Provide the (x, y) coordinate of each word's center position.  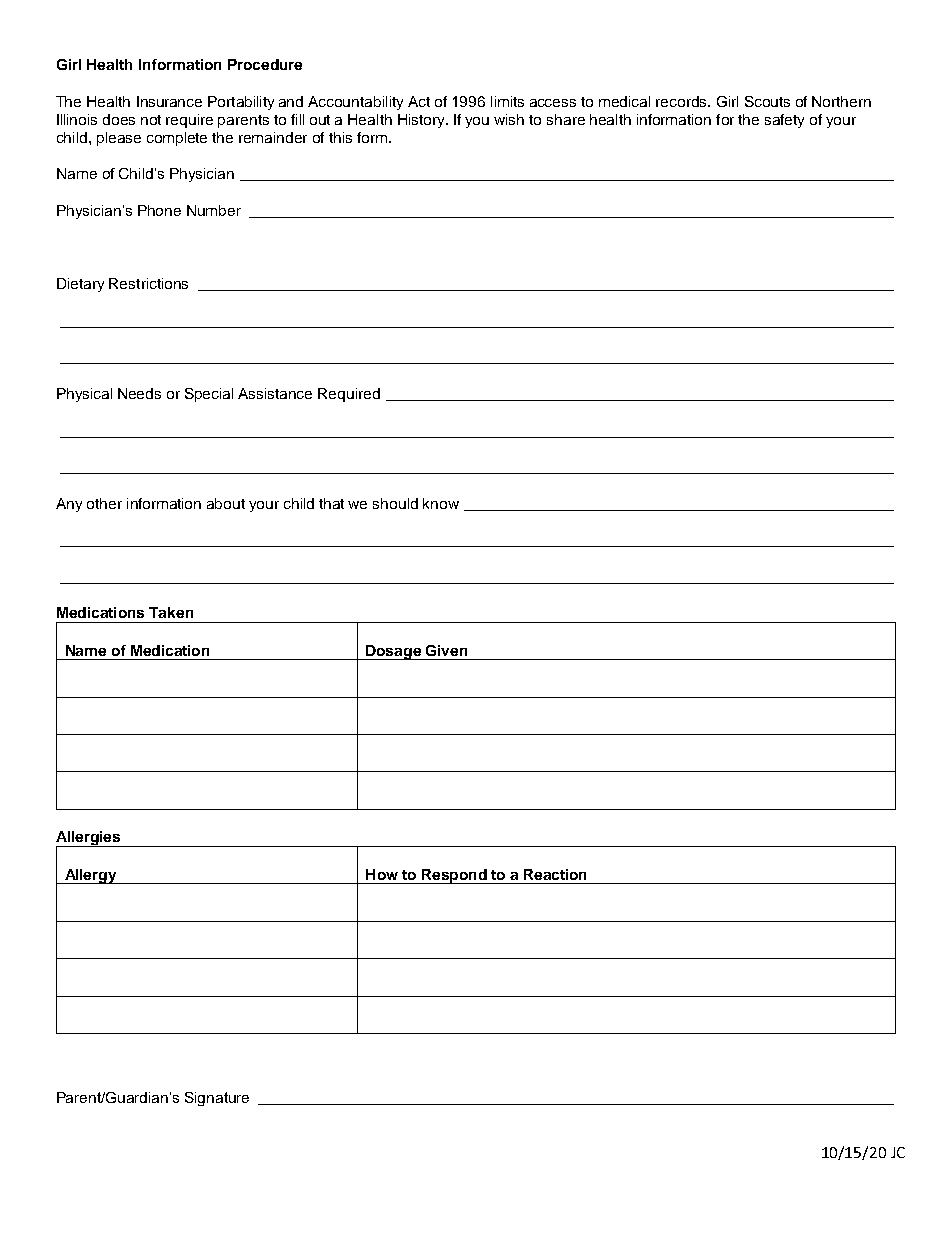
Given (446, 650)
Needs (139, 393)
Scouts (767, 101)
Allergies (89, 839)
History (422, 121)
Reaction (555, 874)
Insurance (169, 101)
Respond (454, 876)
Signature (217, 1099)
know (441, 503)
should (395, 503)
